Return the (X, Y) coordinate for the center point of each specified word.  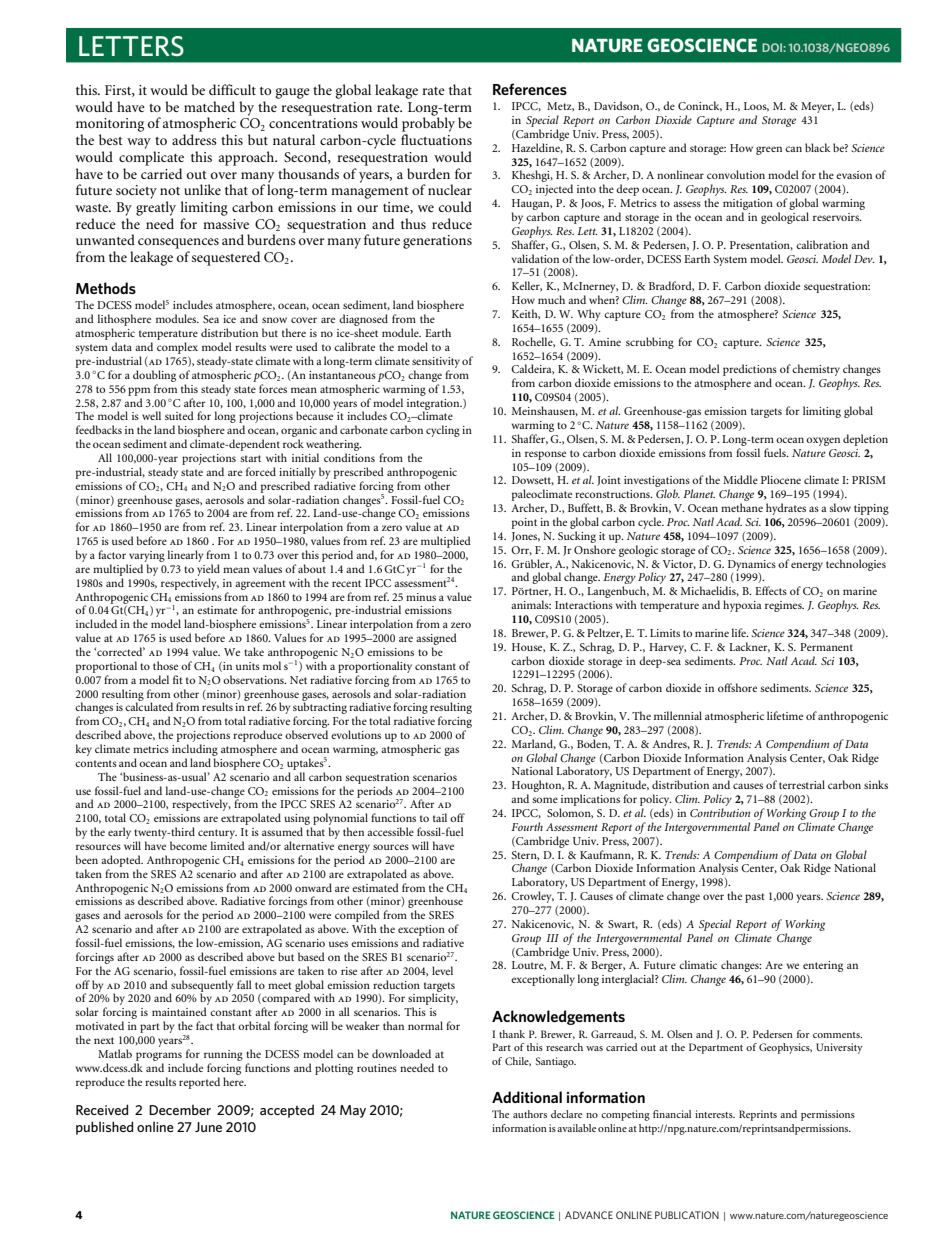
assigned (436, 639)
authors (530, 1114)
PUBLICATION (687, 1215)
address (194, 139)
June (208, 1127)
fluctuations (436, 139)
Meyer (817, 107)
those (165, 665)
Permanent (826, 647)
